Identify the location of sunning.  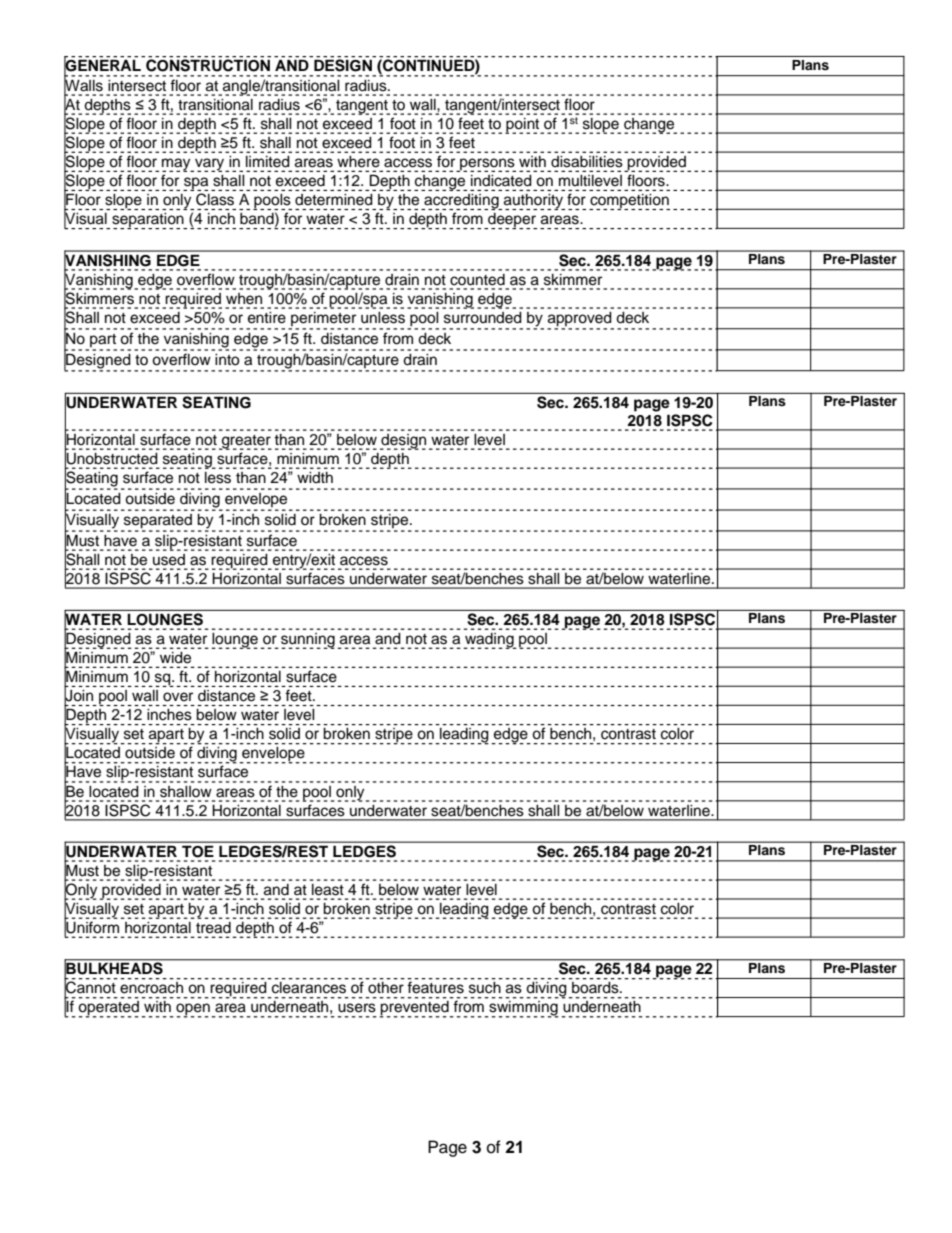
(308, 641).
